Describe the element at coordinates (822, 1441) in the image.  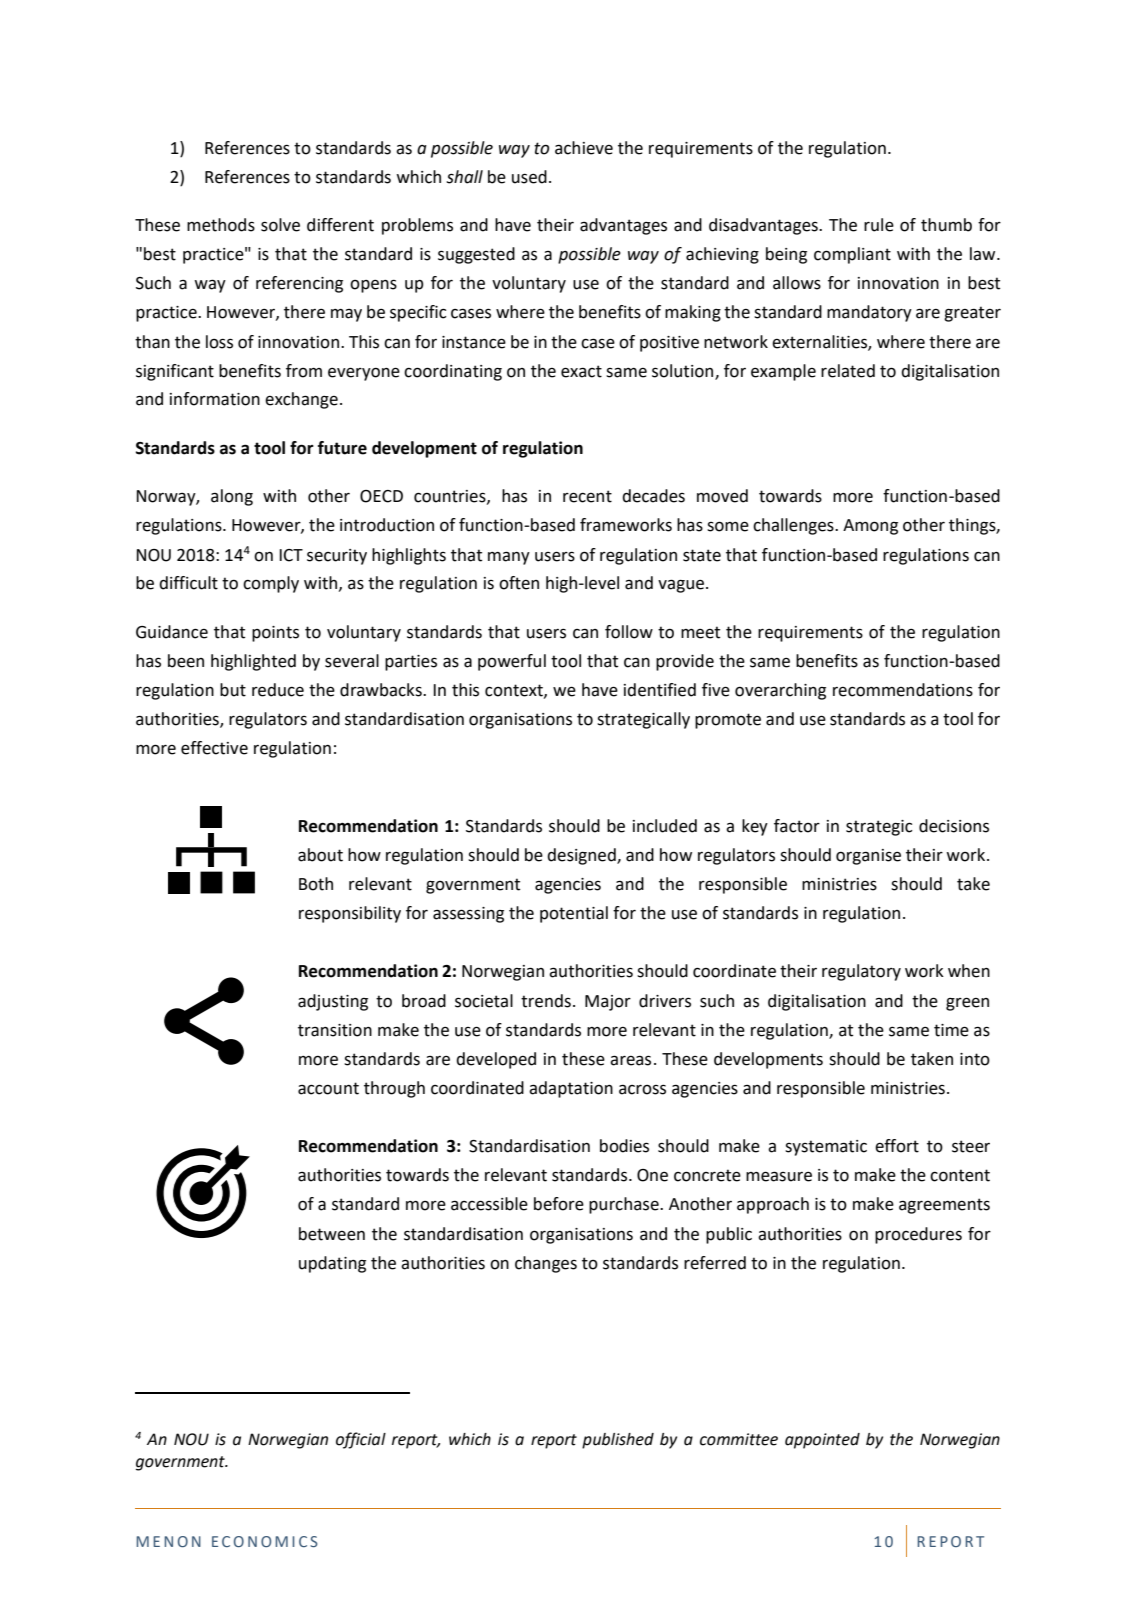
I see `appointed` at that location.
